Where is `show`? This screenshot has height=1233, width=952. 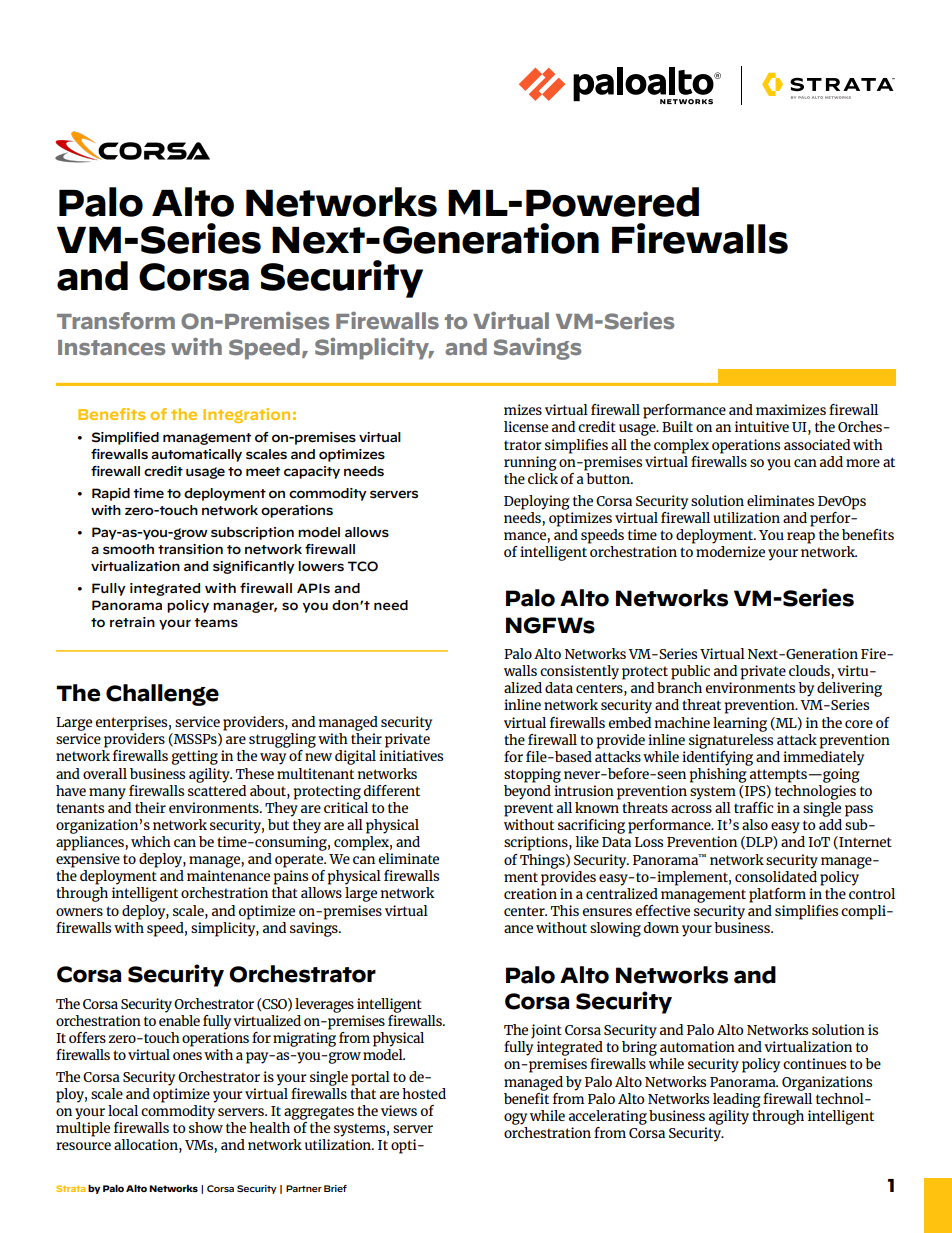
show is located at coordinates (206, 1127).
